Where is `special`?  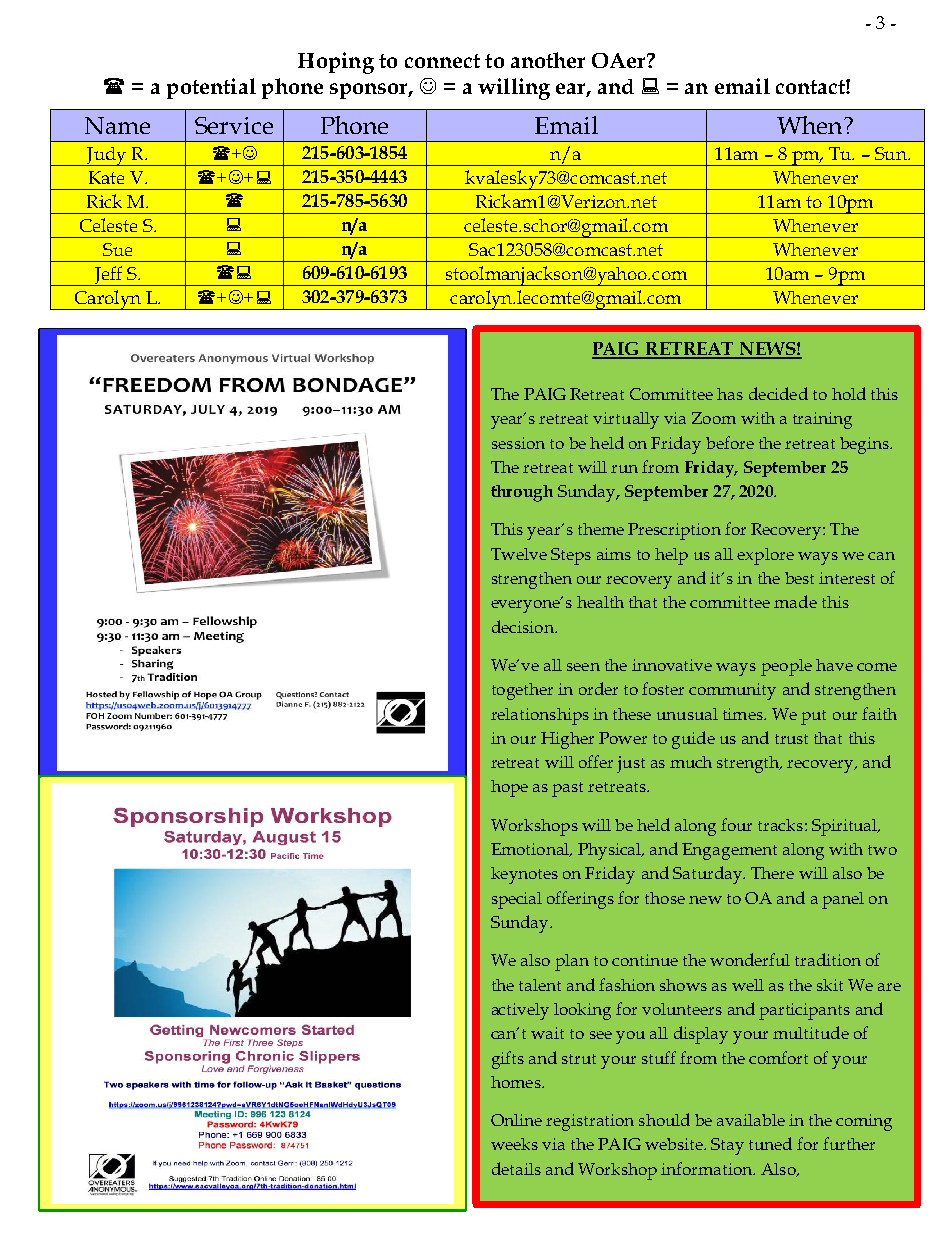
special is located at coordinates (517, 900).
